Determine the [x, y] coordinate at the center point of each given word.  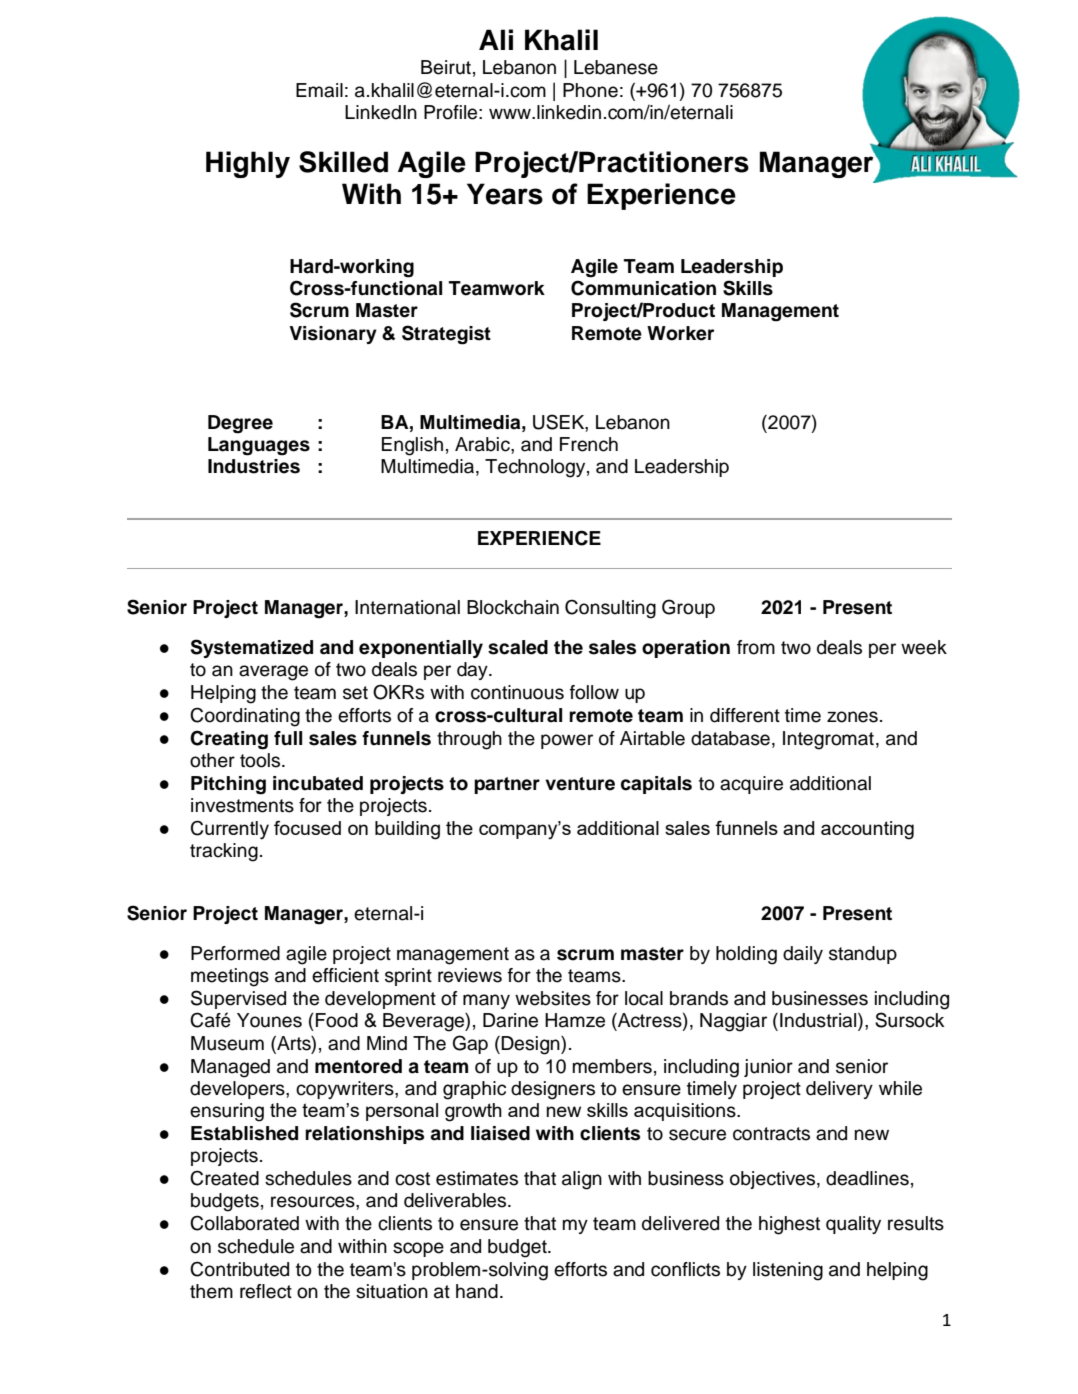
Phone [590, 90]
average [273, 673]
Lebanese [616, 67]
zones [852, 717]
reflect [266, 1291]
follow [594, 692]
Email [319, 90]
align [582, 1180]
